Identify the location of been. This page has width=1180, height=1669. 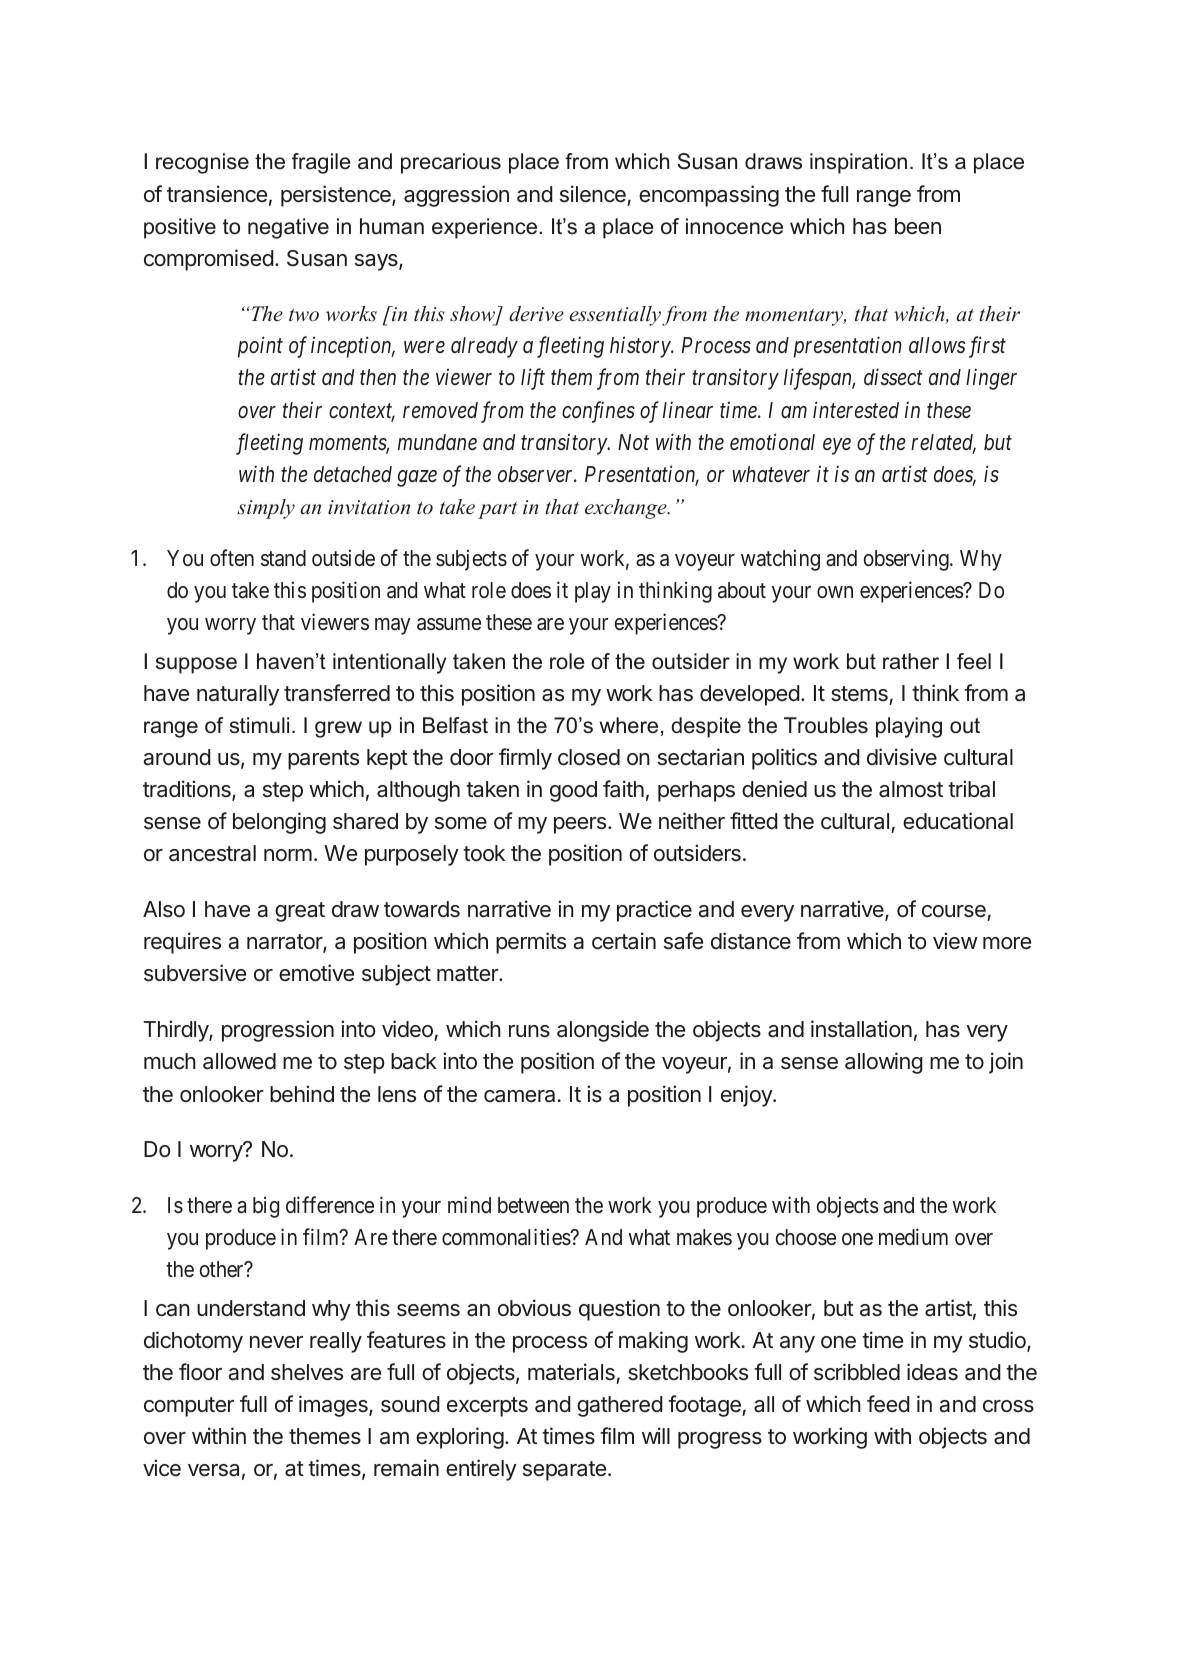
(918, 226).
